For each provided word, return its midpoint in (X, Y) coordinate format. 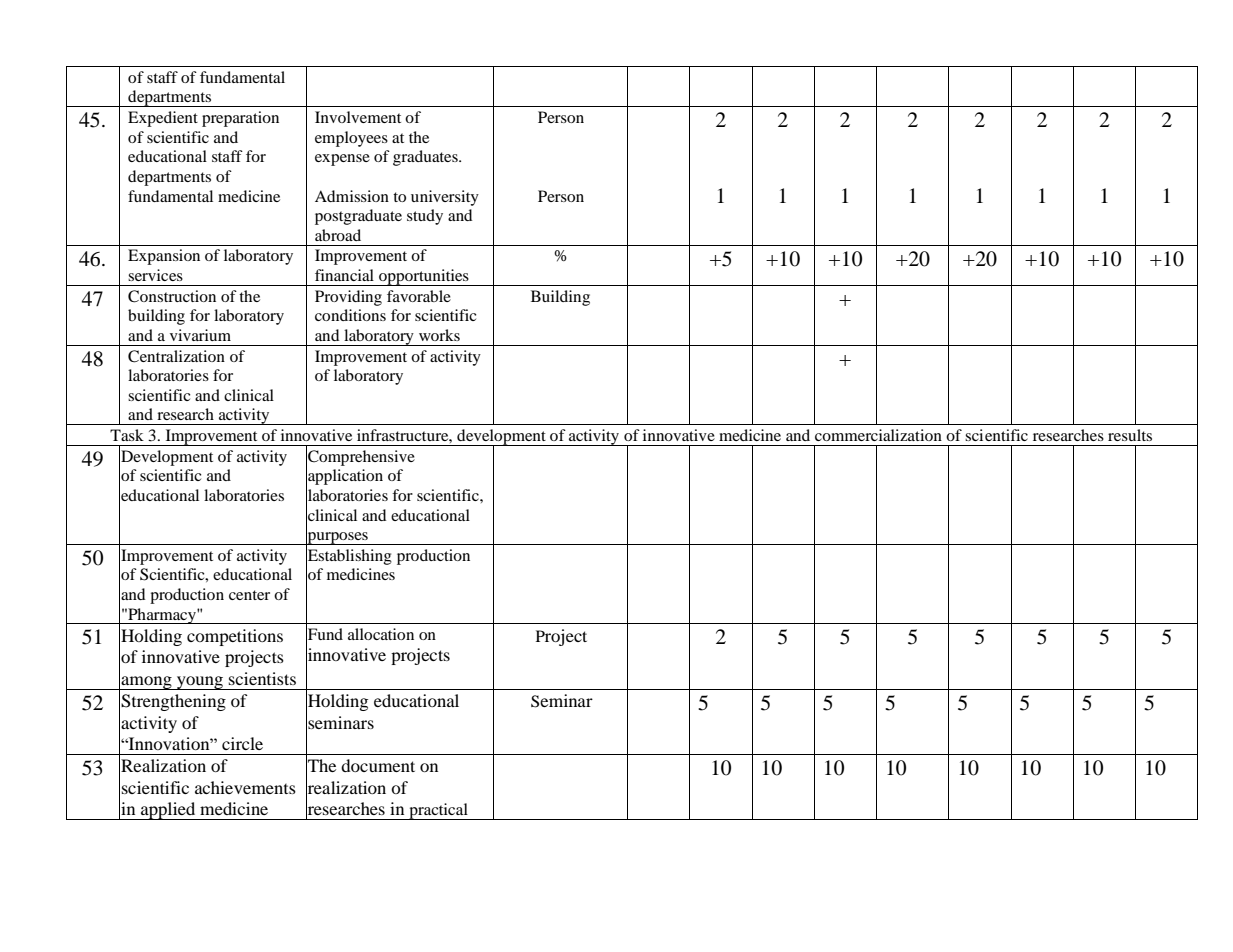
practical (438, 811)
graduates (426, 158)
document (378, 765)
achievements (245, 787)
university (445, 198)
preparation (240, 119)
